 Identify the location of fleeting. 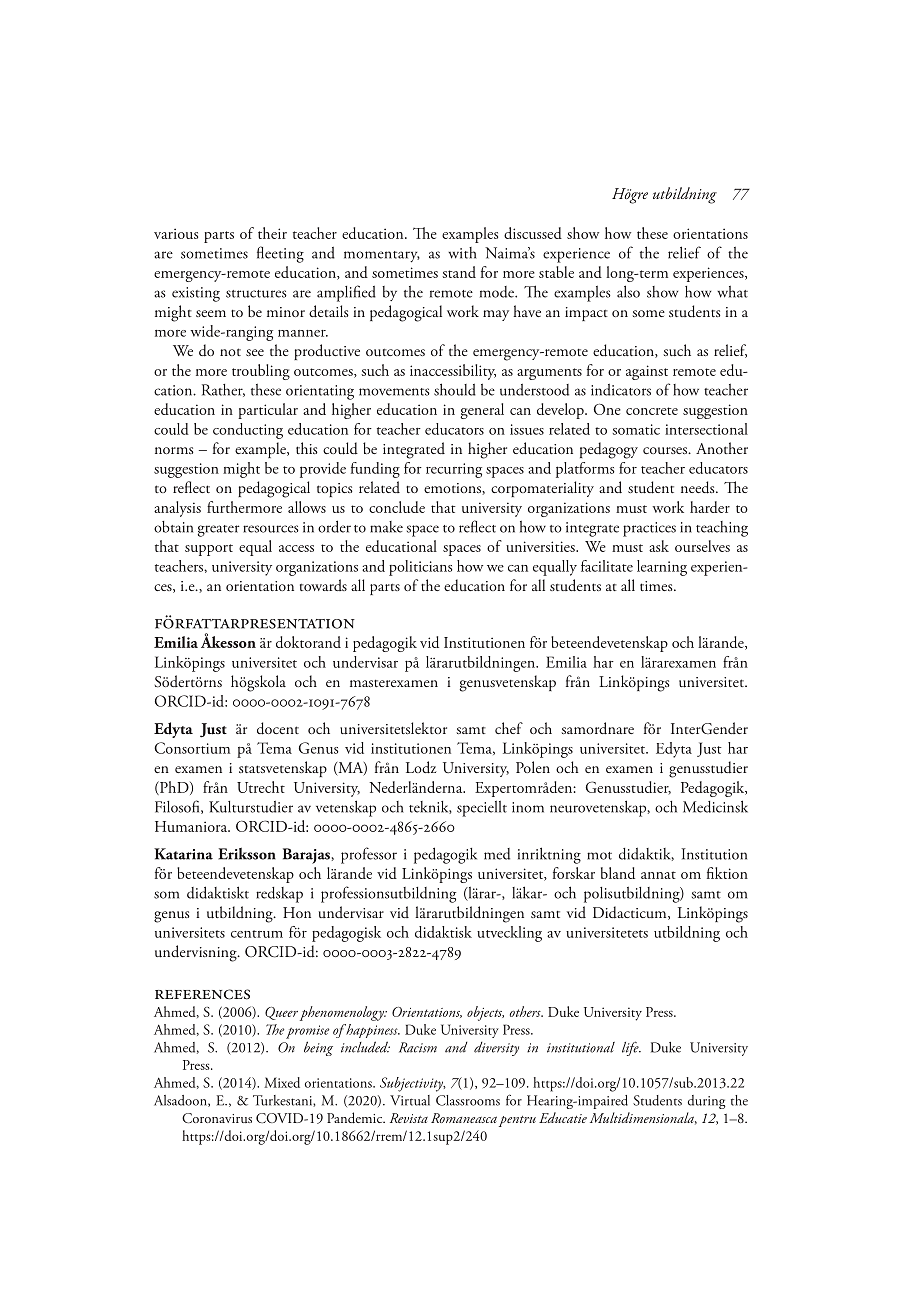
(280, 254).
